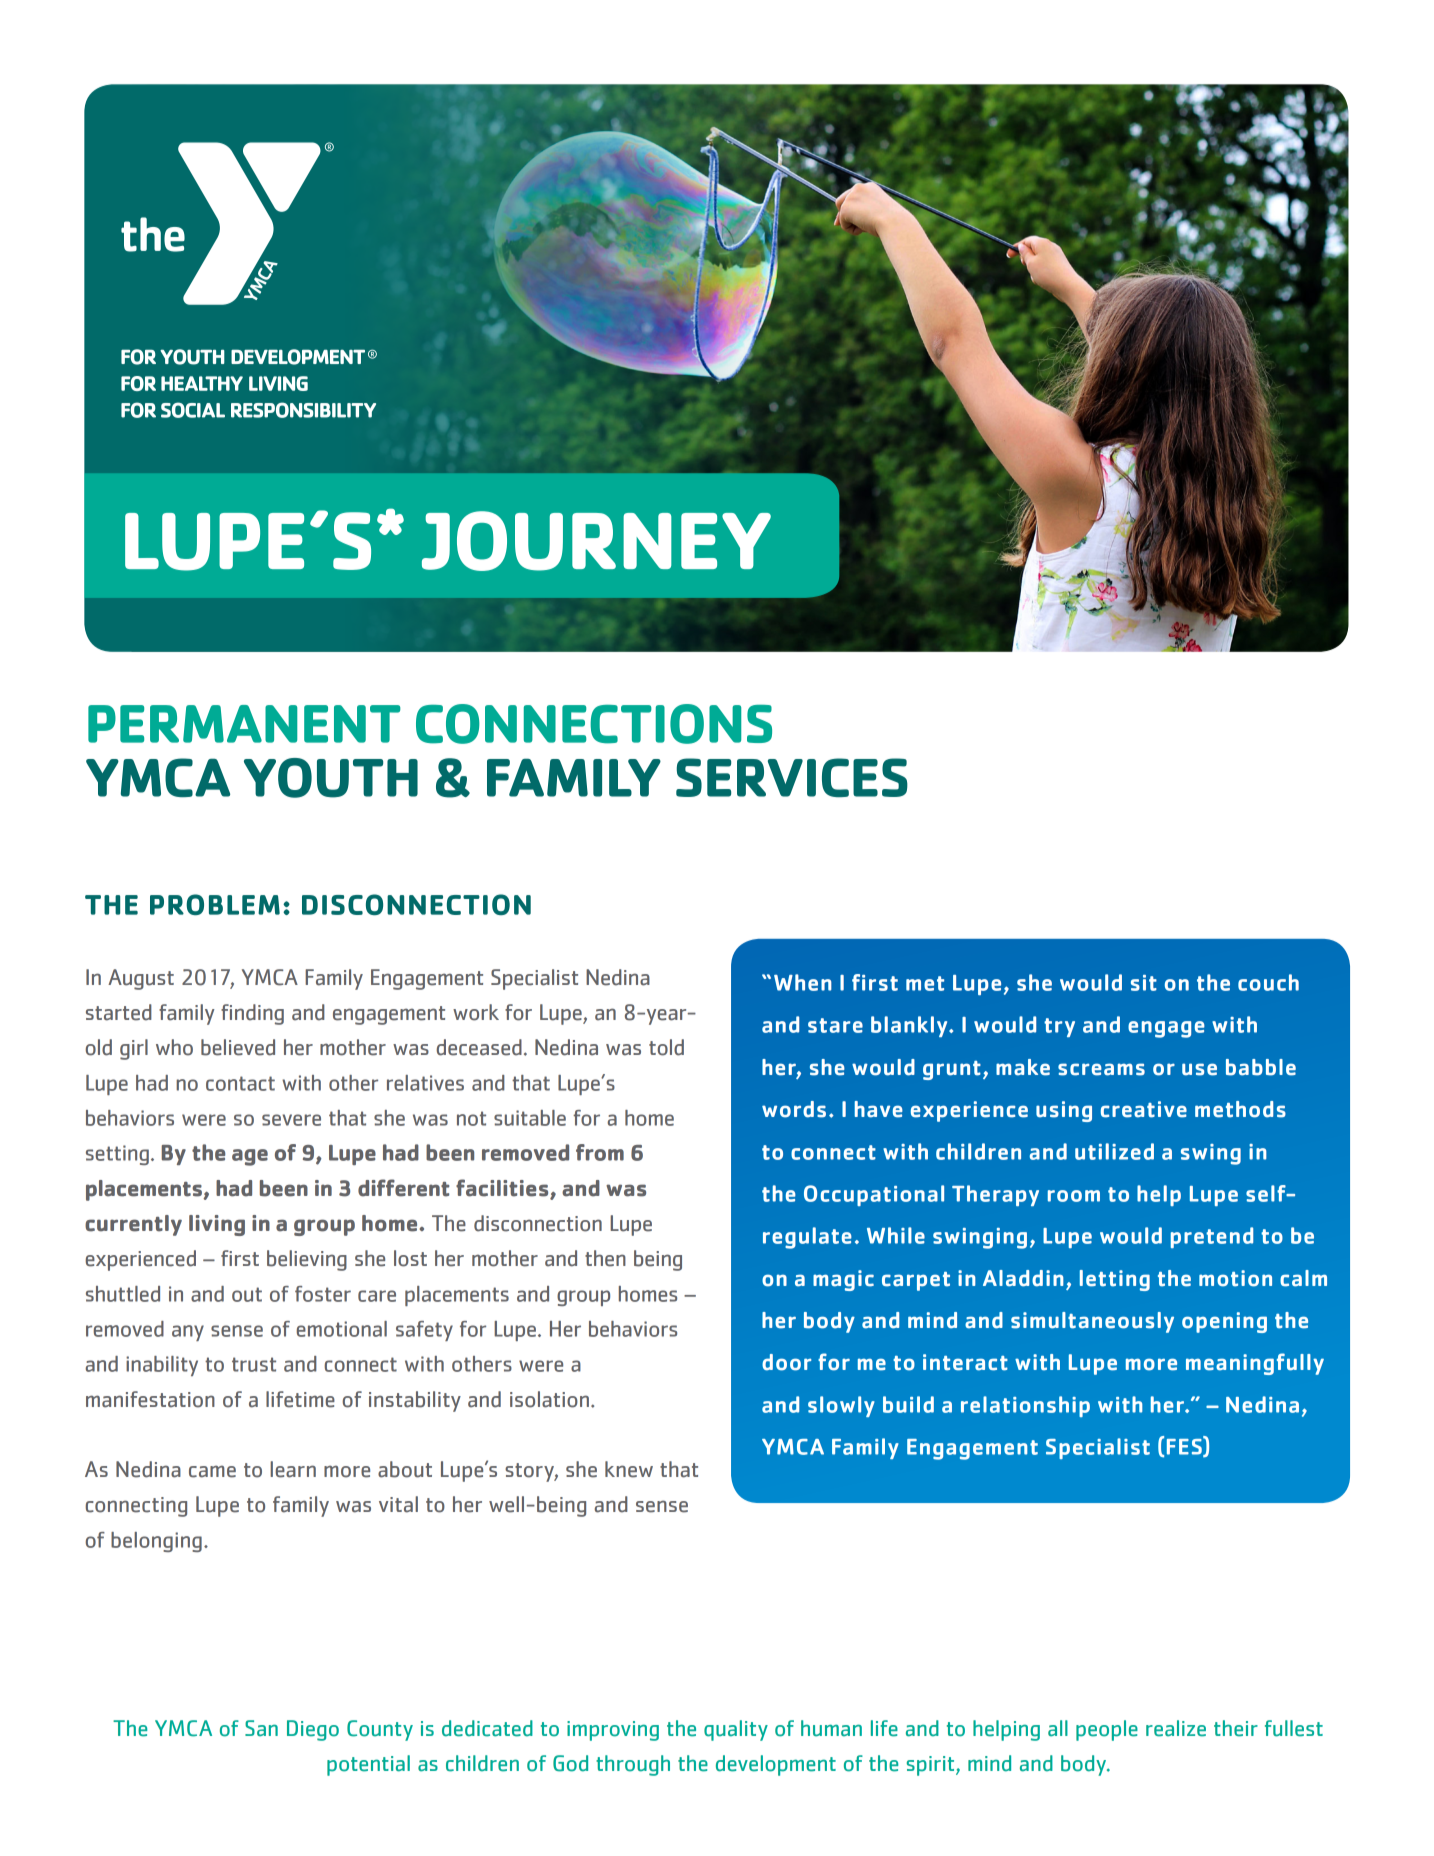  Describe the element at coordinates (261, 1728) in the page. I see `San` at that location.
